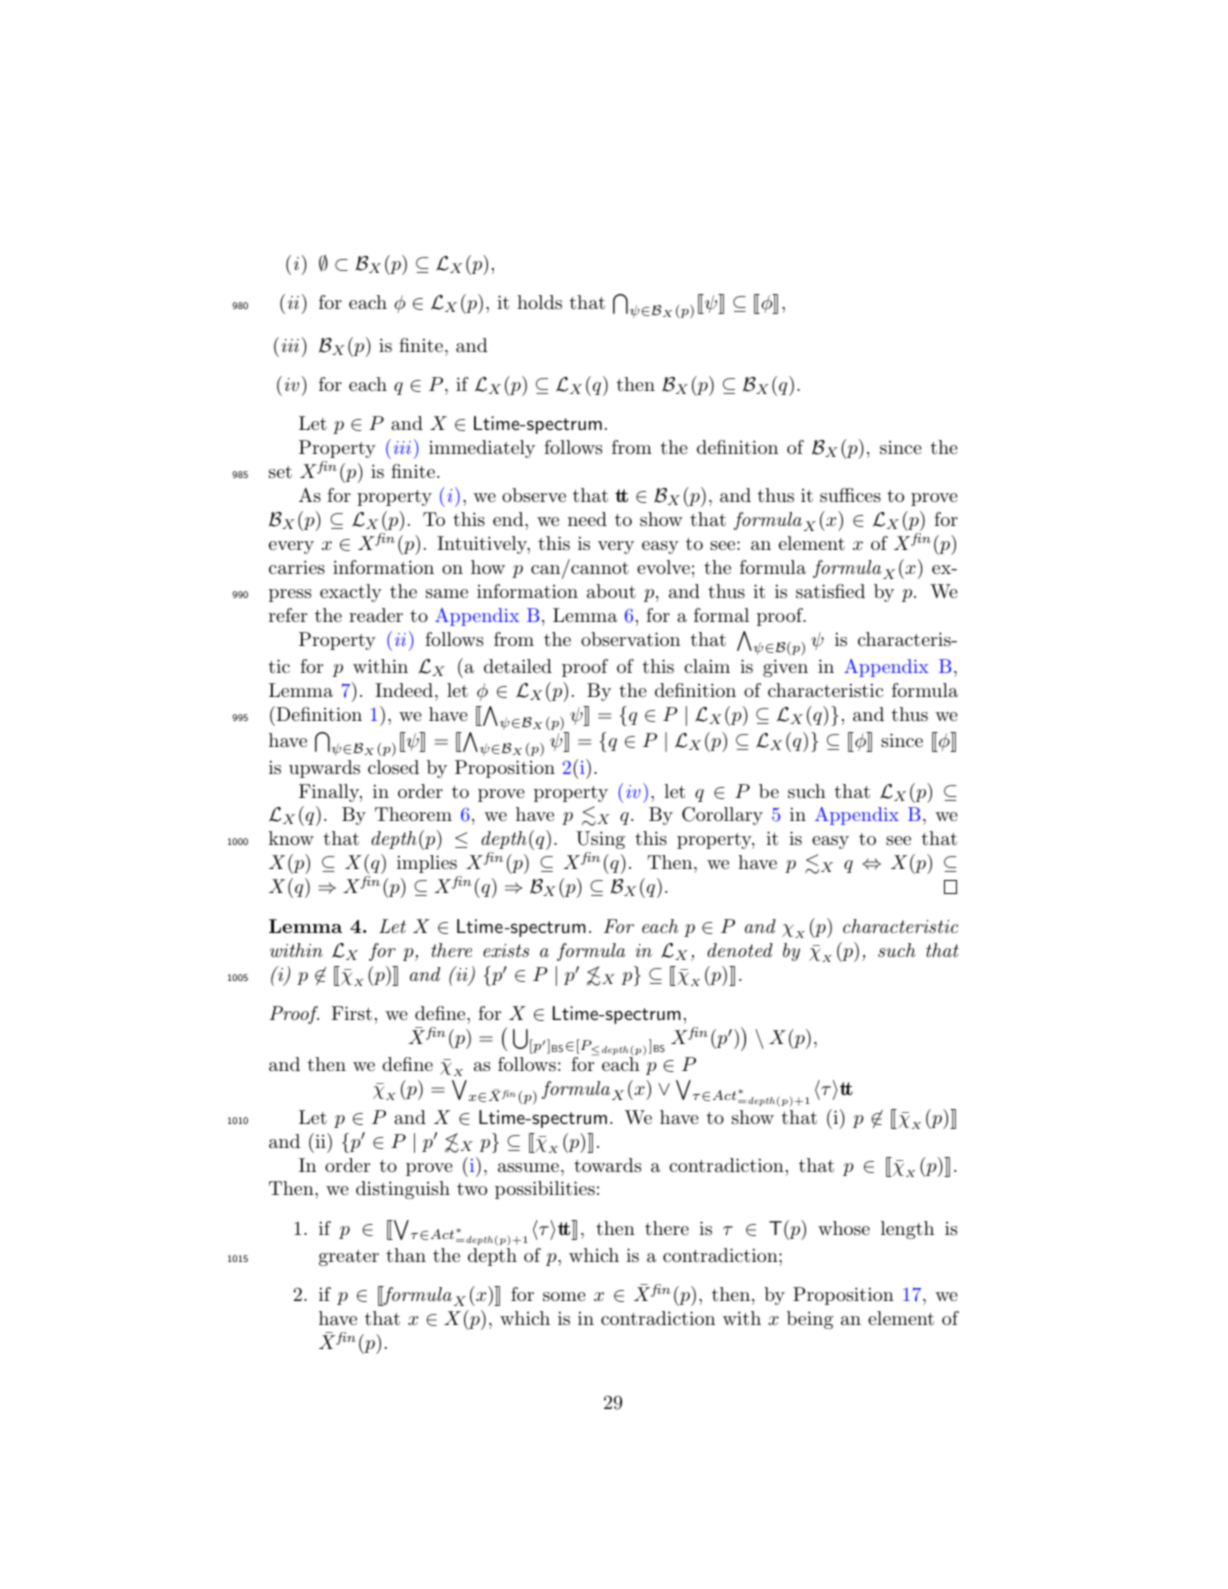  What do you see at coordinates (810, 1320) in the image?
I see `being` at bounding box center [810, 1320].
